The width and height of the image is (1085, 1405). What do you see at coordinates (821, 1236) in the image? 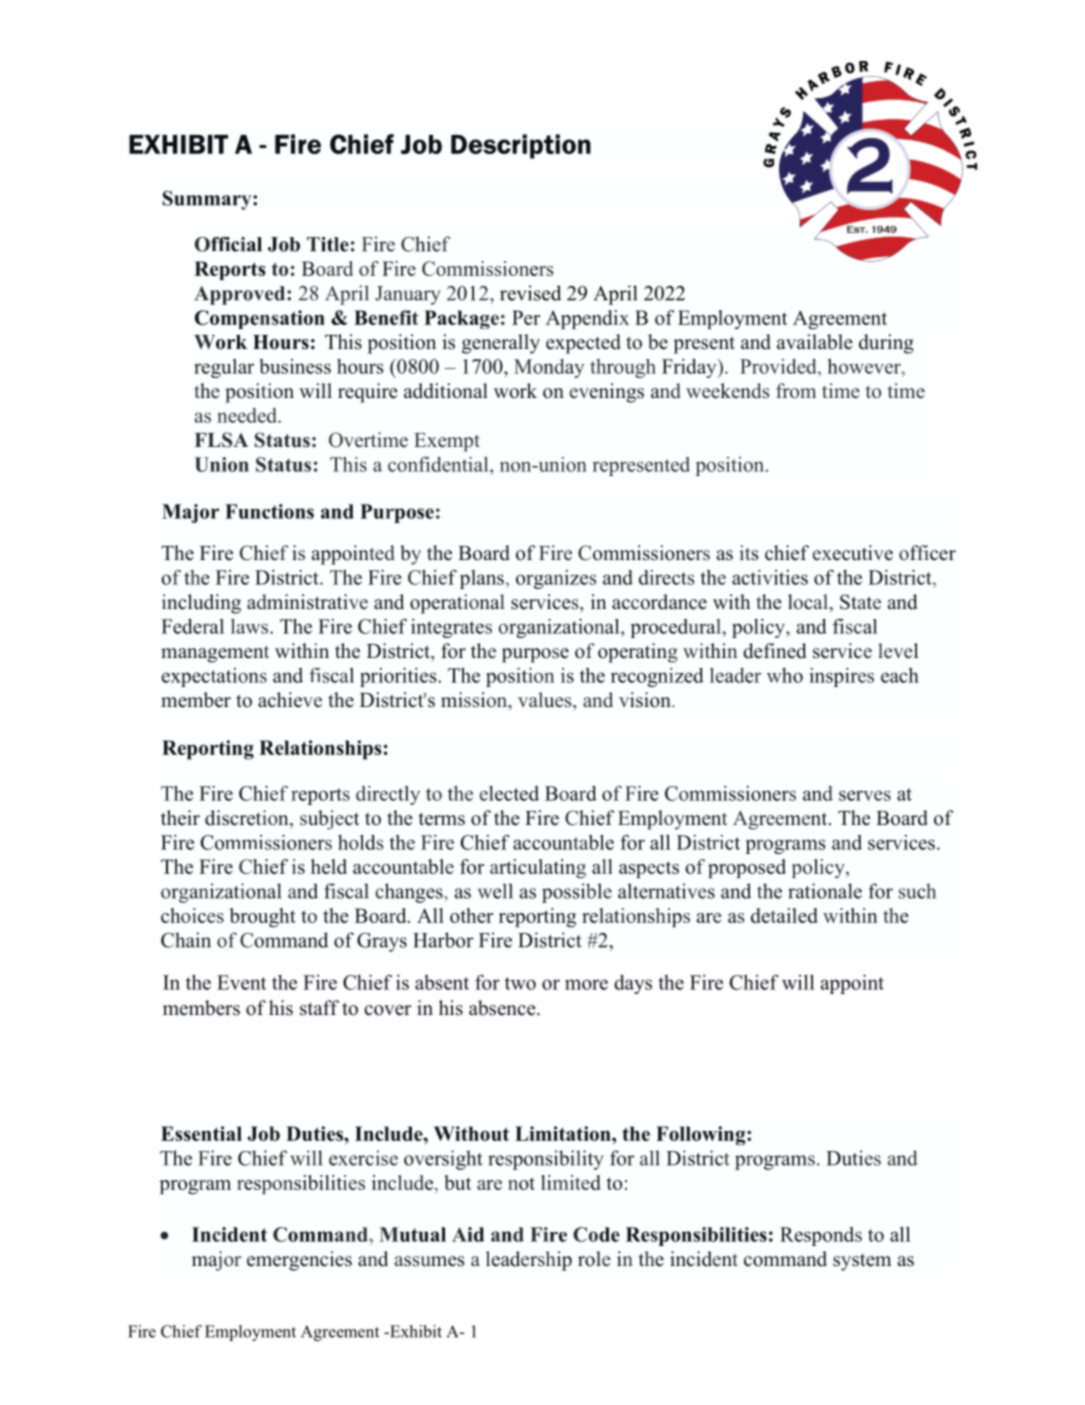
I see `Responds` at bounding box center [821, 1236].
